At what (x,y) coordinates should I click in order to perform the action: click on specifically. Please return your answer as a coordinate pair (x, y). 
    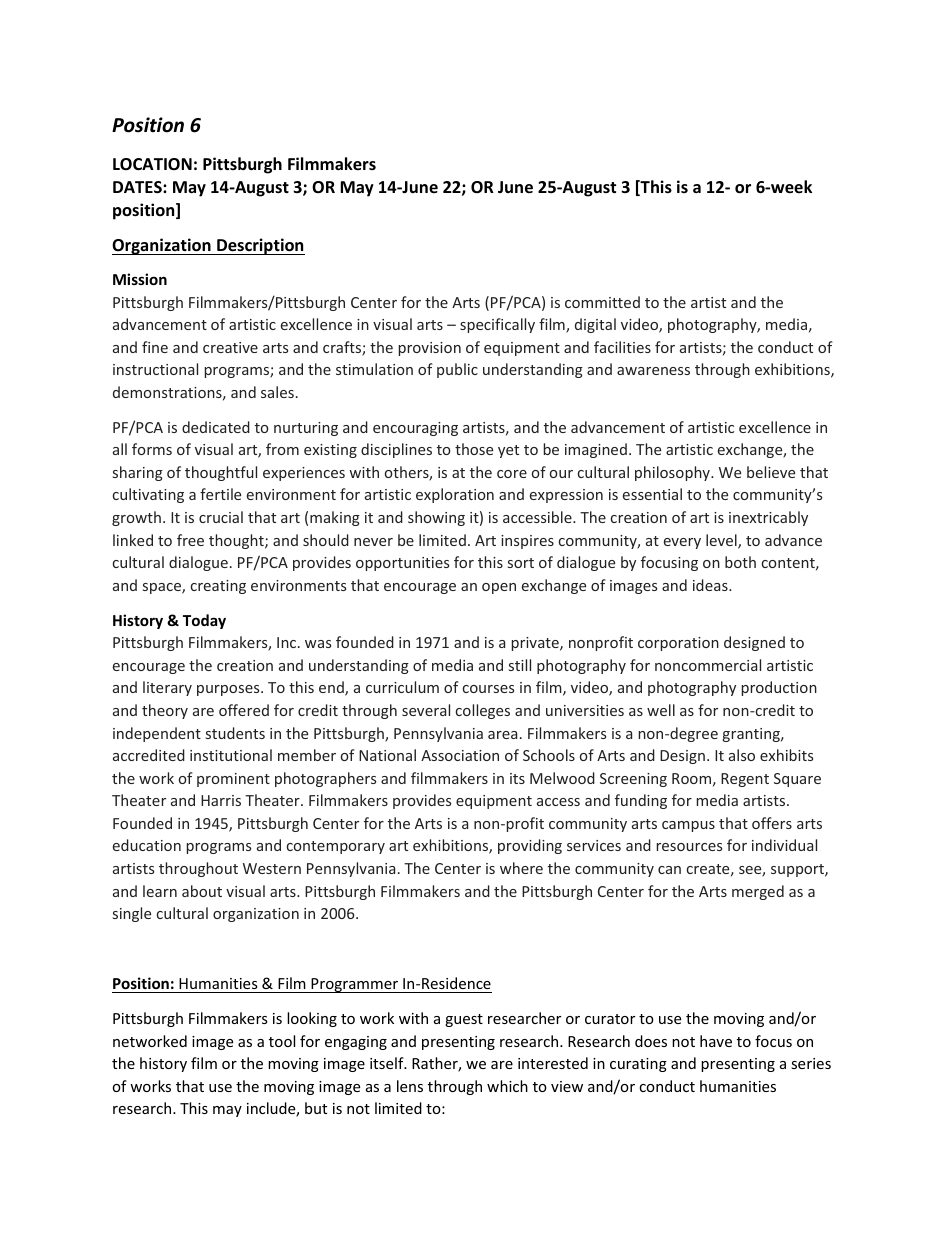
    Looking at the image, I should click on (497, 325).
